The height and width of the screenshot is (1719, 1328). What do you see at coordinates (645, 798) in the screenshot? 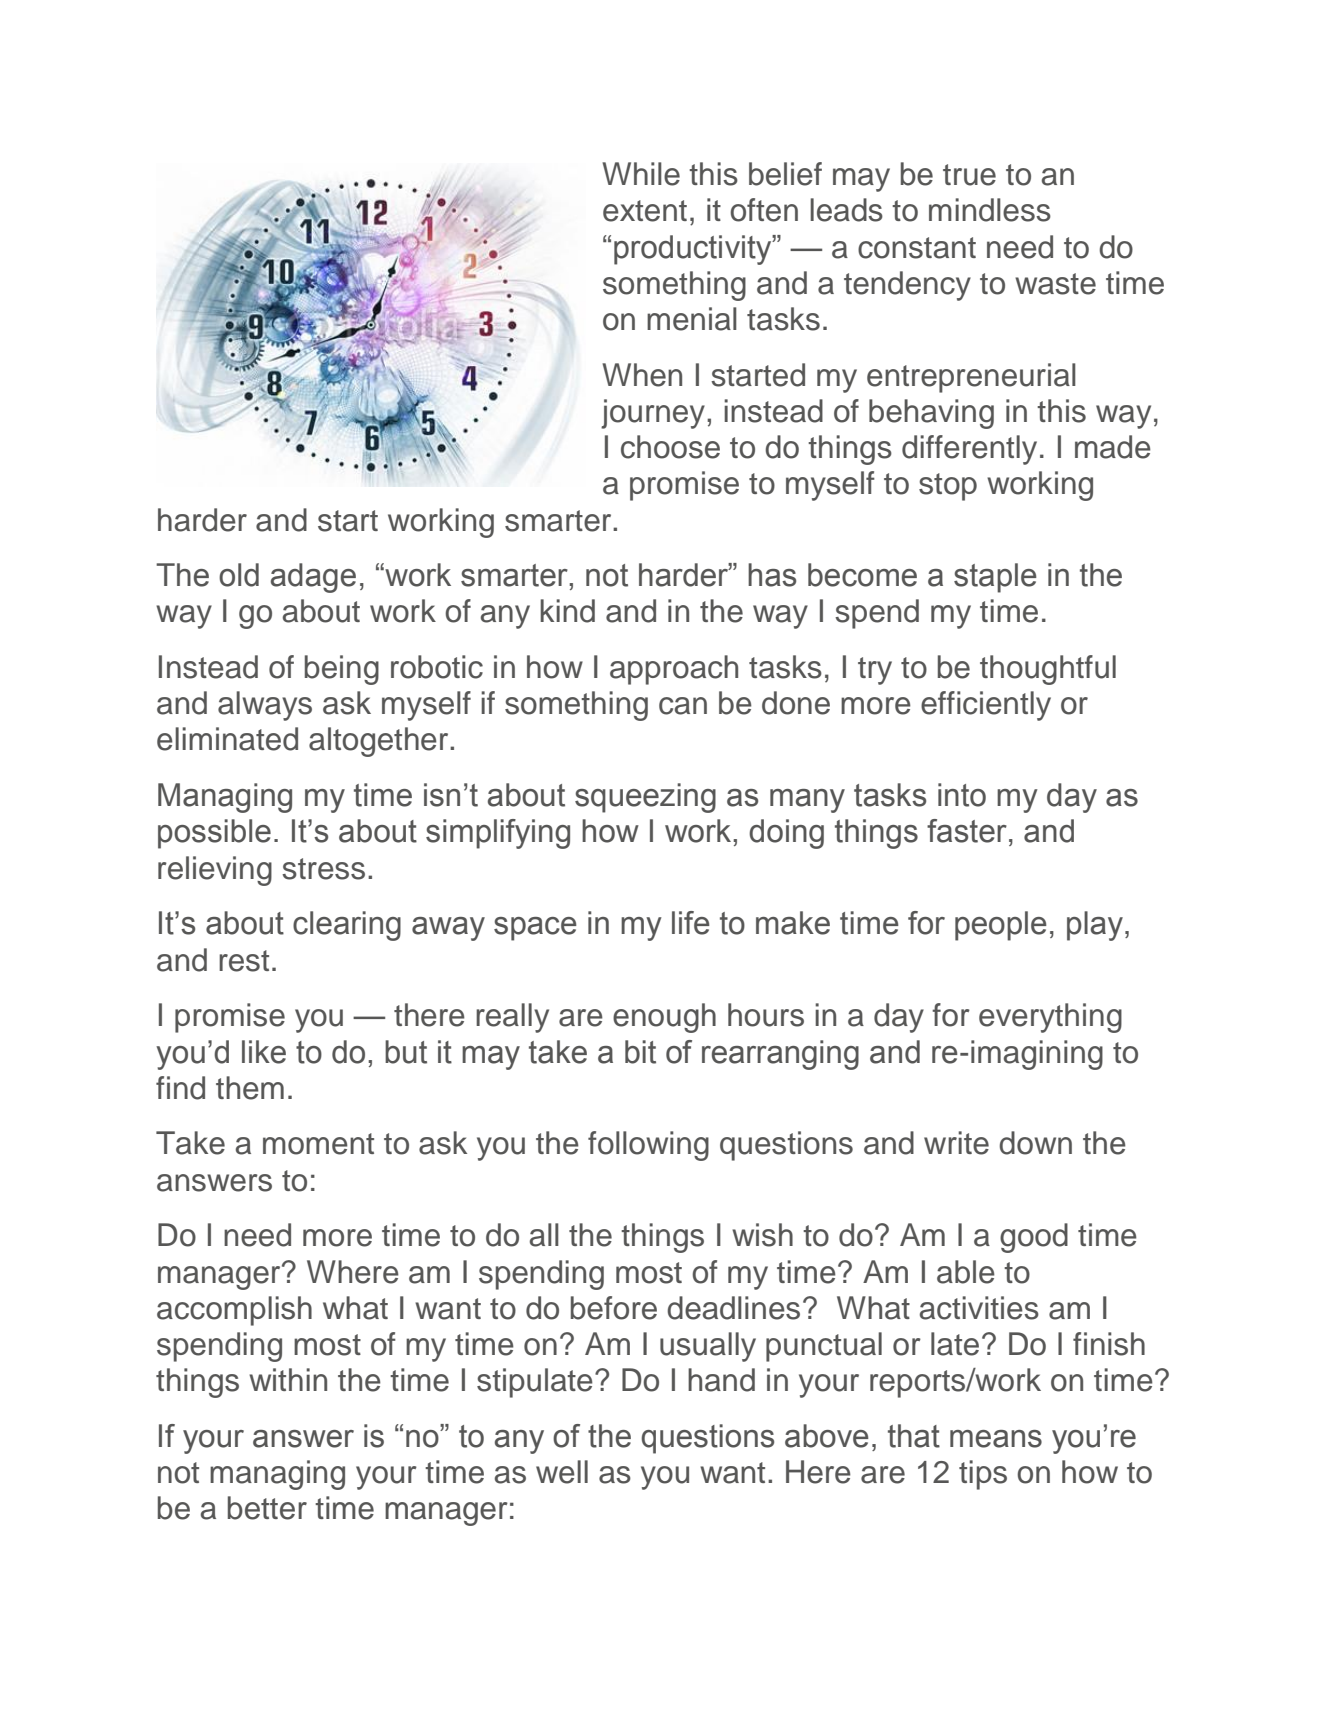
I see `squeezing` at bounding box center [645, 798].
